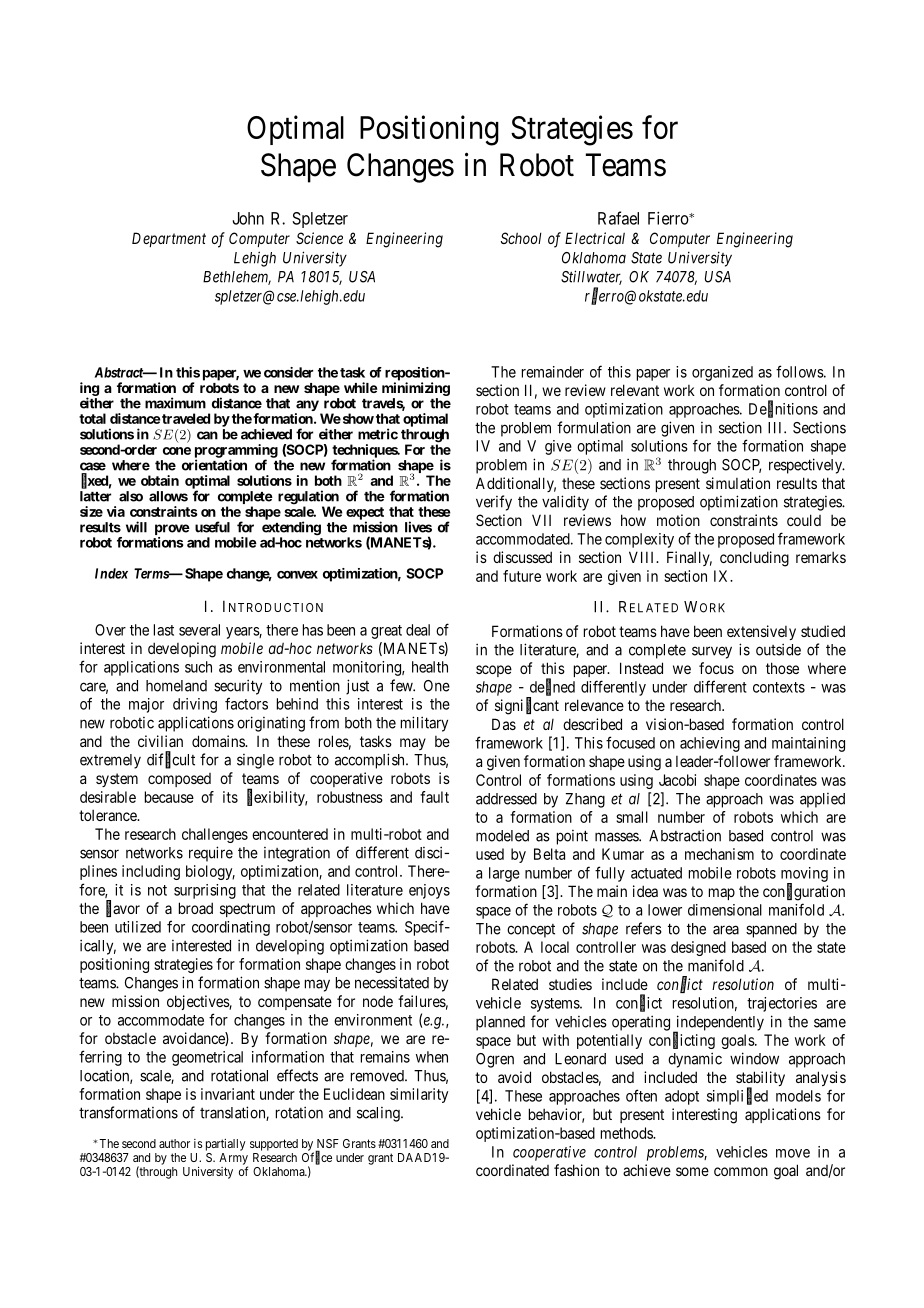 The width and height of the screenshot is (924, 1308). What do you see at coordinates (419, 1095) in the screenshot?
I see `similarity` at bounding box center [419, 1095].
